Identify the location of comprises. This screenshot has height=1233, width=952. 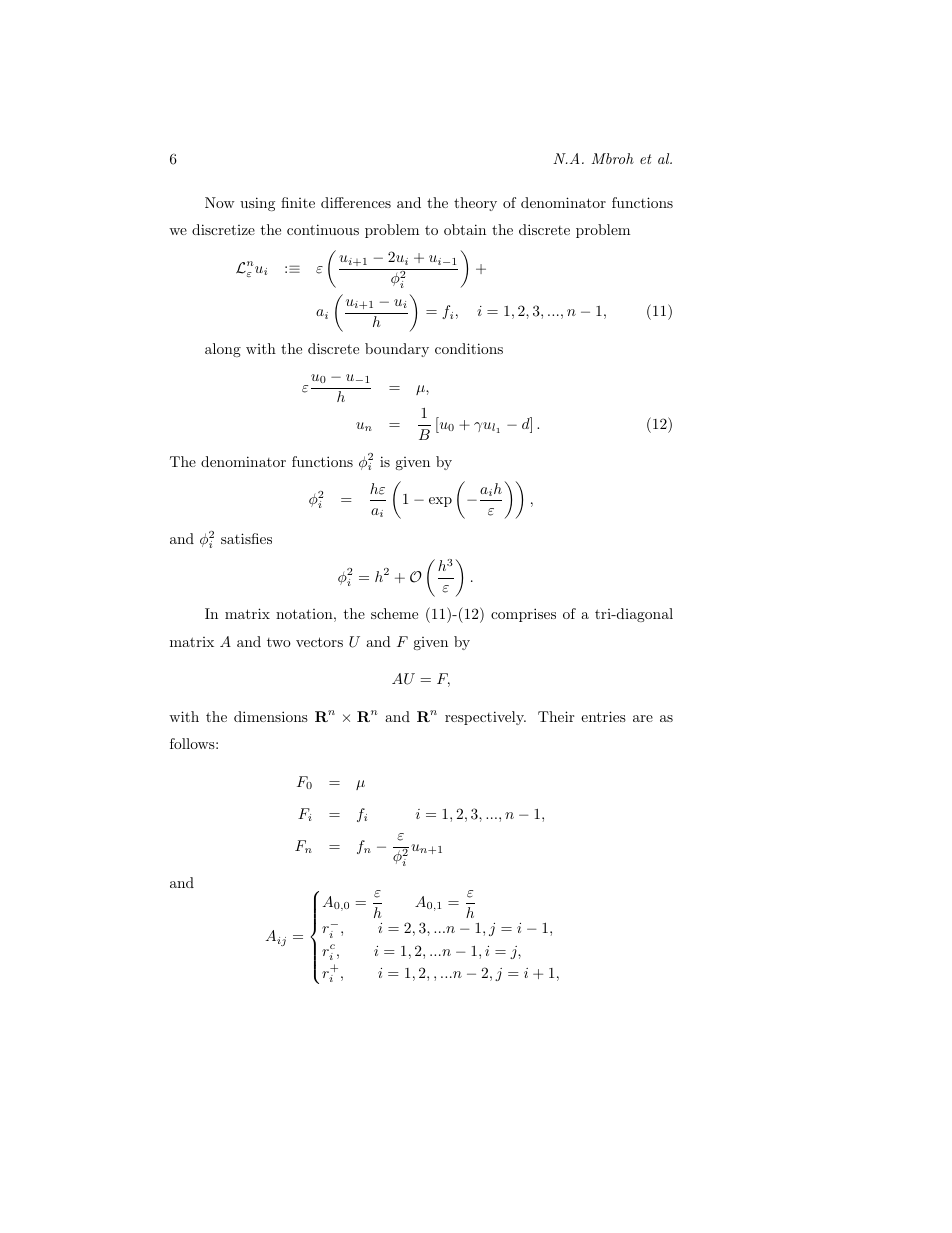
(523, 615).
